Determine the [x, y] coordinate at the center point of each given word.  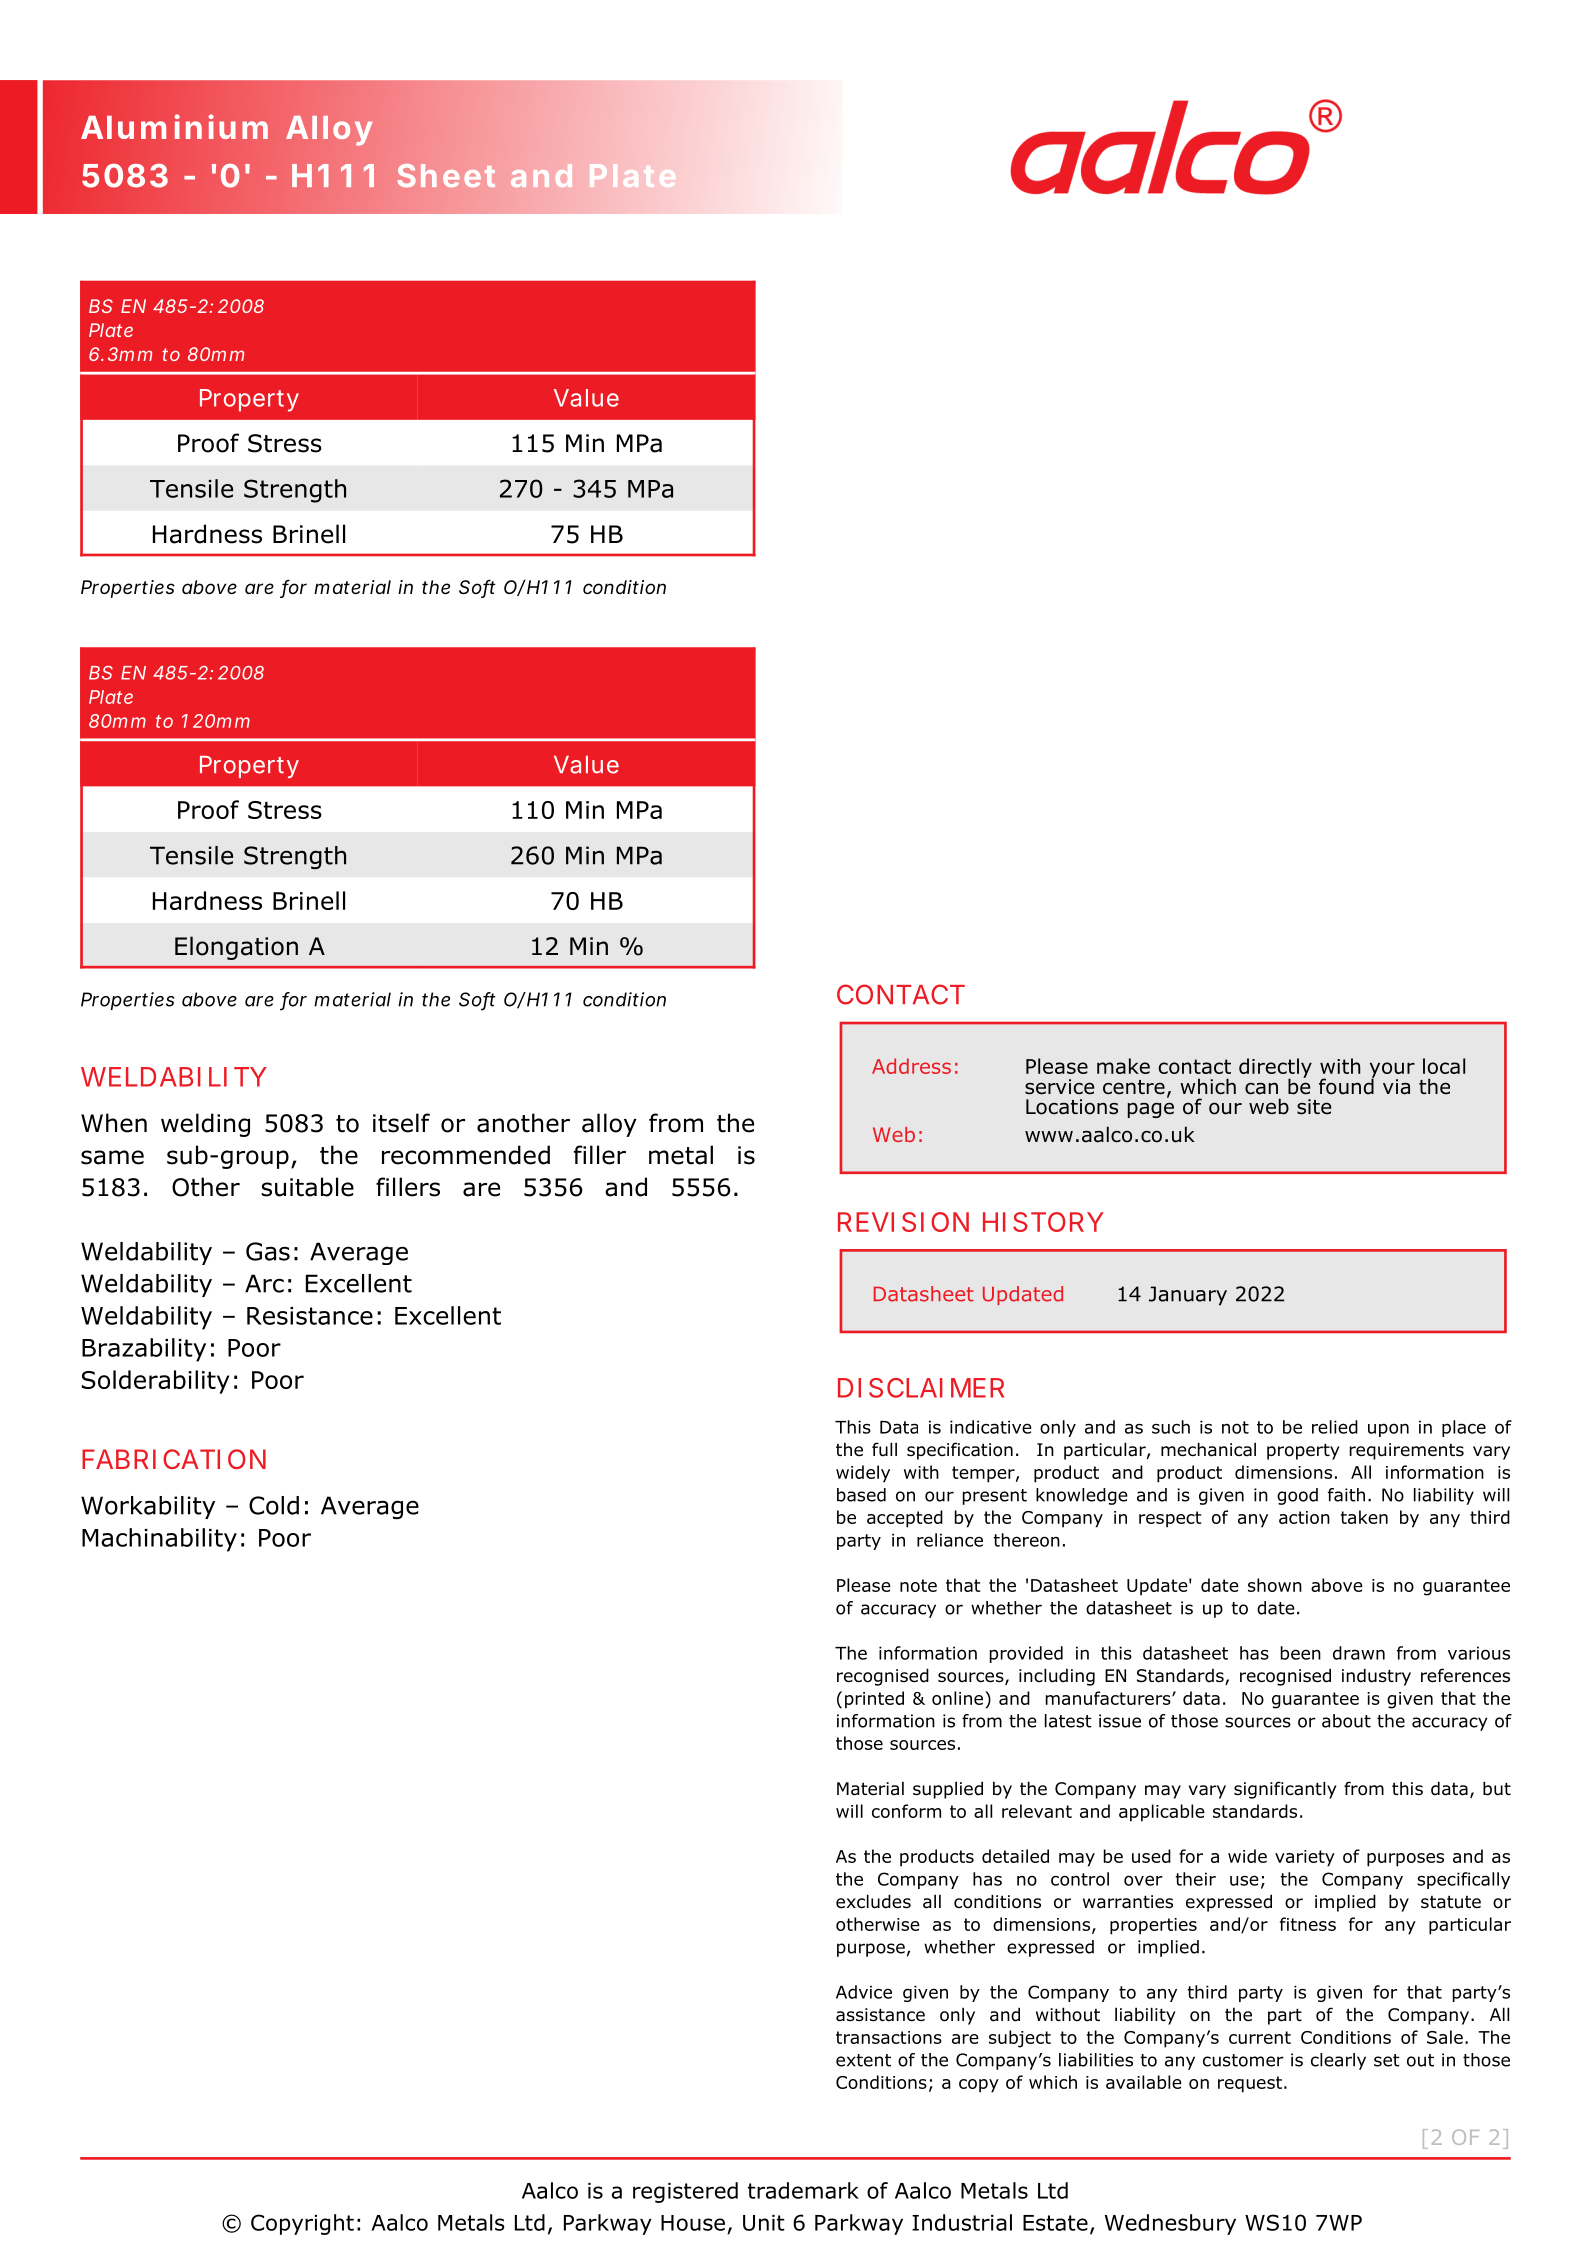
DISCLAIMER [921, 1388]
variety [1305, 1858]
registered [685, 2192]
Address [911, 1066]
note [918, 1585]
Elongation [236, 948]
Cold [274, 1505]
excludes [873, 1901]
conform [906, 1811]
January [1188, 1296]
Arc [264, 1283]
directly [1275, 1069]
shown [1275, 1585]
